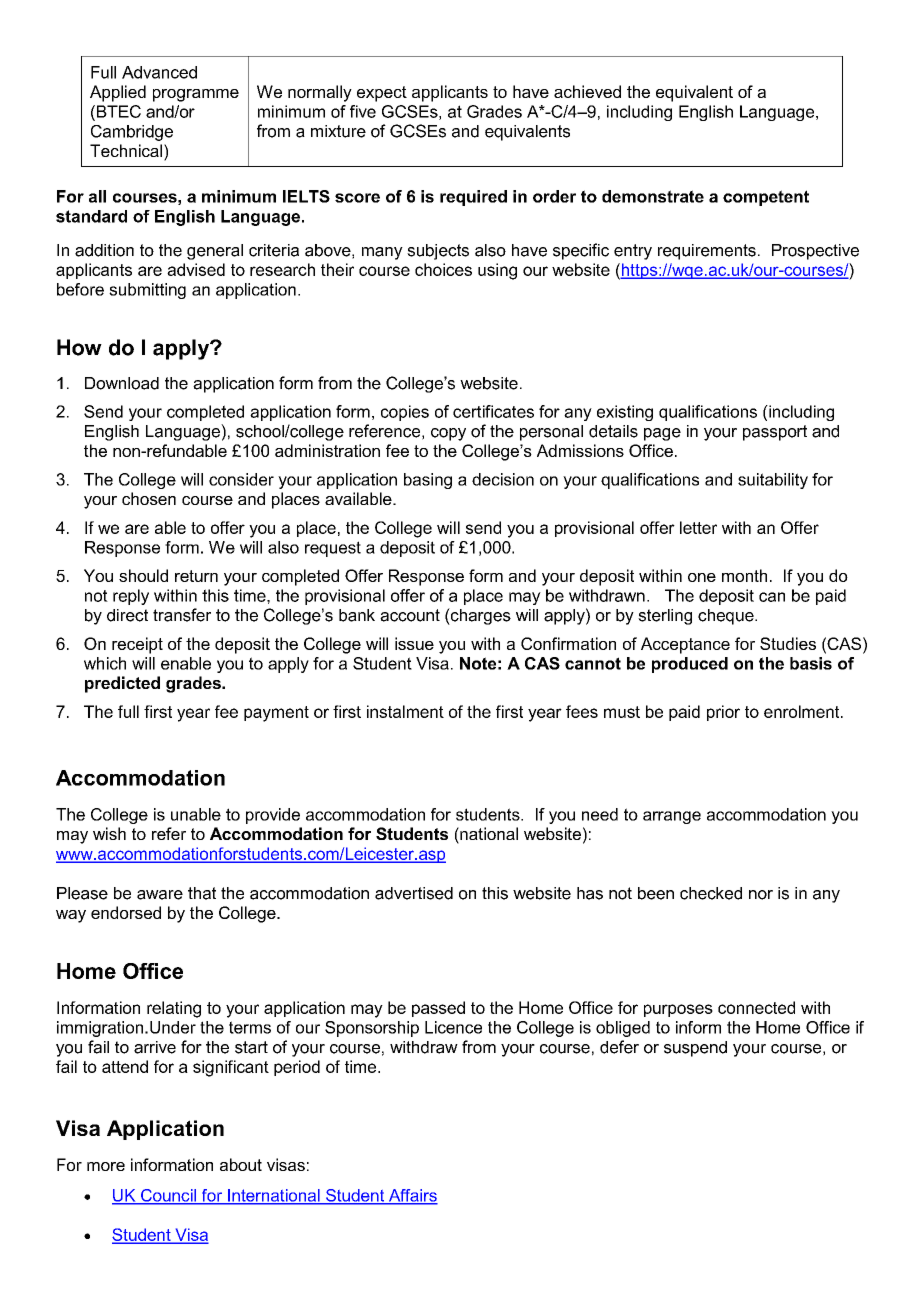  Describe the element at coordinates (109, 833) in the page. I see `wish` at that location.
